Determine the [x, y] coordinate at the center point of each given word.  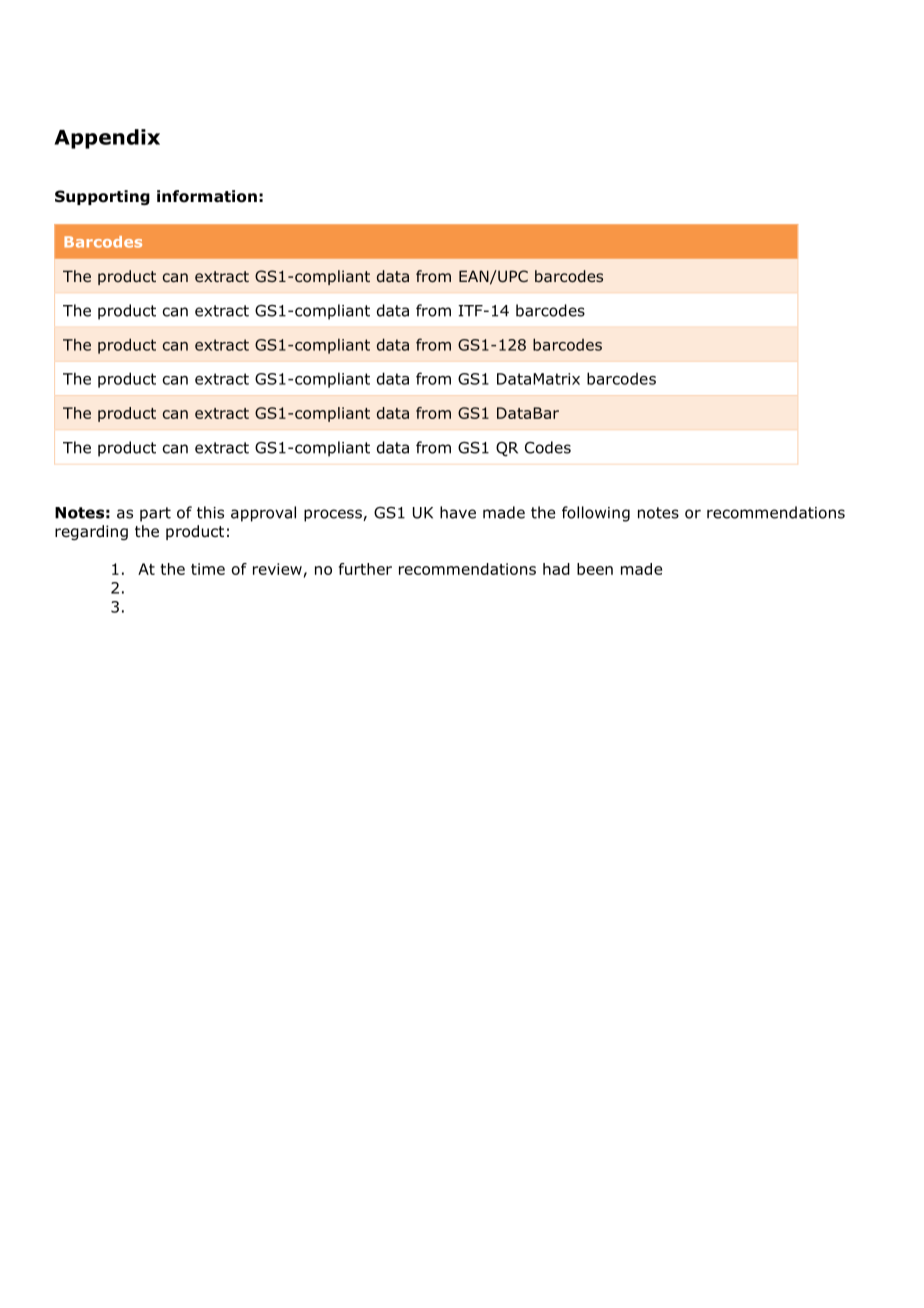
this [210, 512]
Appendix [107, 139]
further [365, 569]
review [277, 569]
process [334, 515]
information [207, 196]
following [596, 514]
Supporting [102, 197]
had [556, 569]
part [155, 514]
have [458, 512]
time [208, 569]
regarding [91, 532]
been [595, 569]
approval [263, 514]
